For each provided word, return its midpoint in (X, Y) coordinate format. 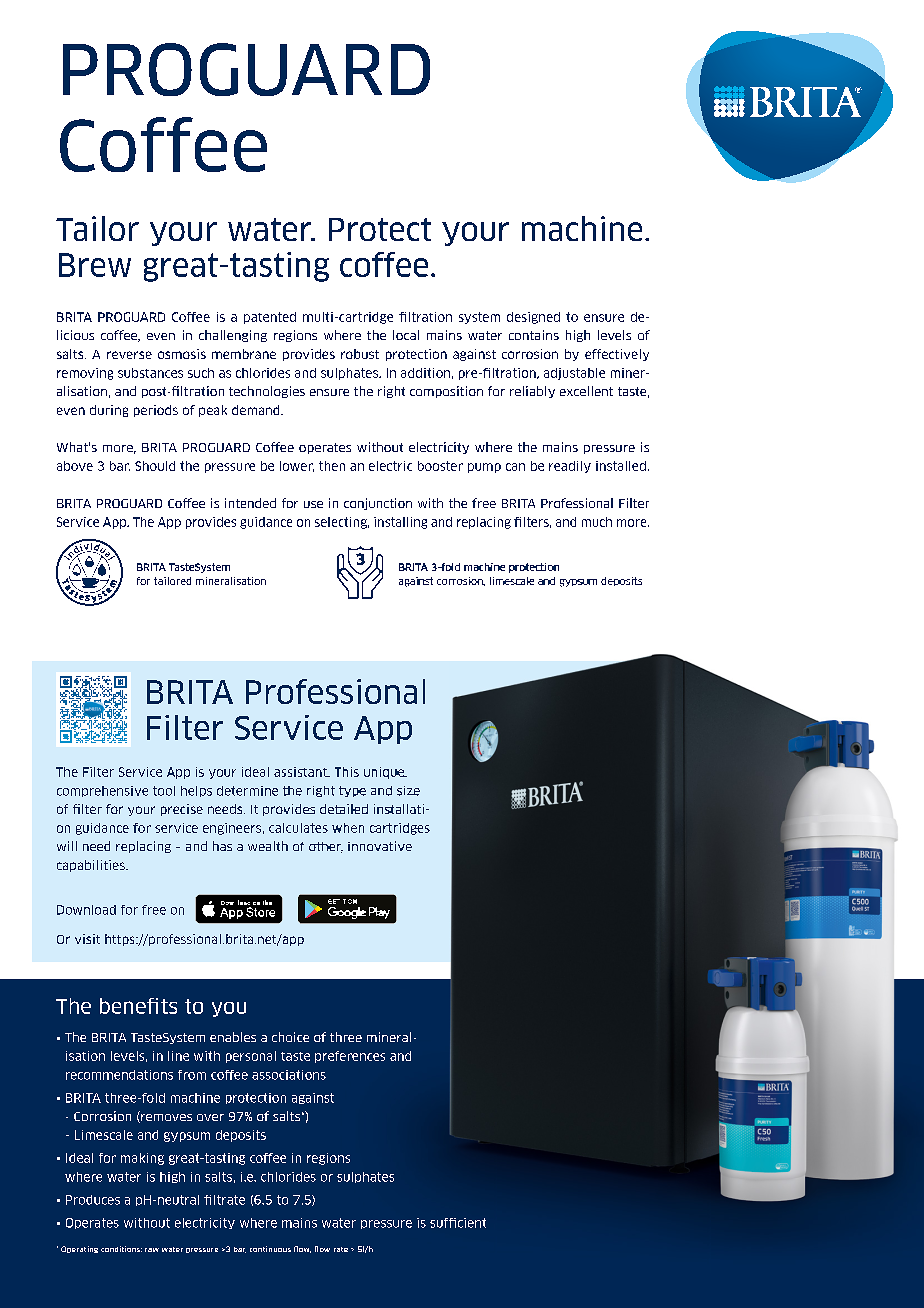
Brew (95, 265)
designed (533, 318)
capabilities (92, 866)
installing (400, 523)
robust (360, 354)
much (597, 522)
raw (152, 1250)
